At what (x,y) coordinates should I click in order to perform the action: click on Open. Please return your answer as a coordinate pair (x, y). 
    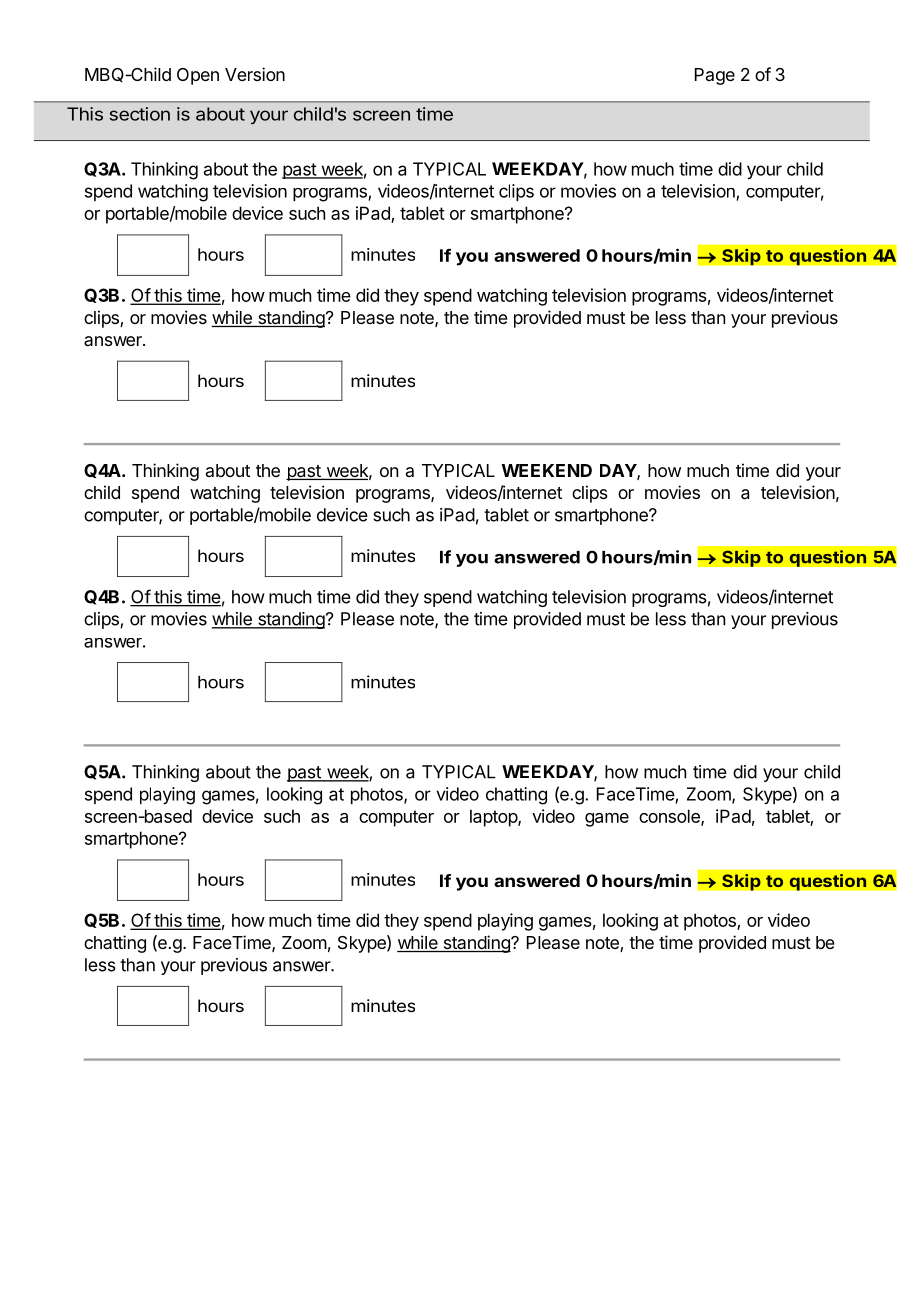
    Looking at the image, I should click on (198, 76).
